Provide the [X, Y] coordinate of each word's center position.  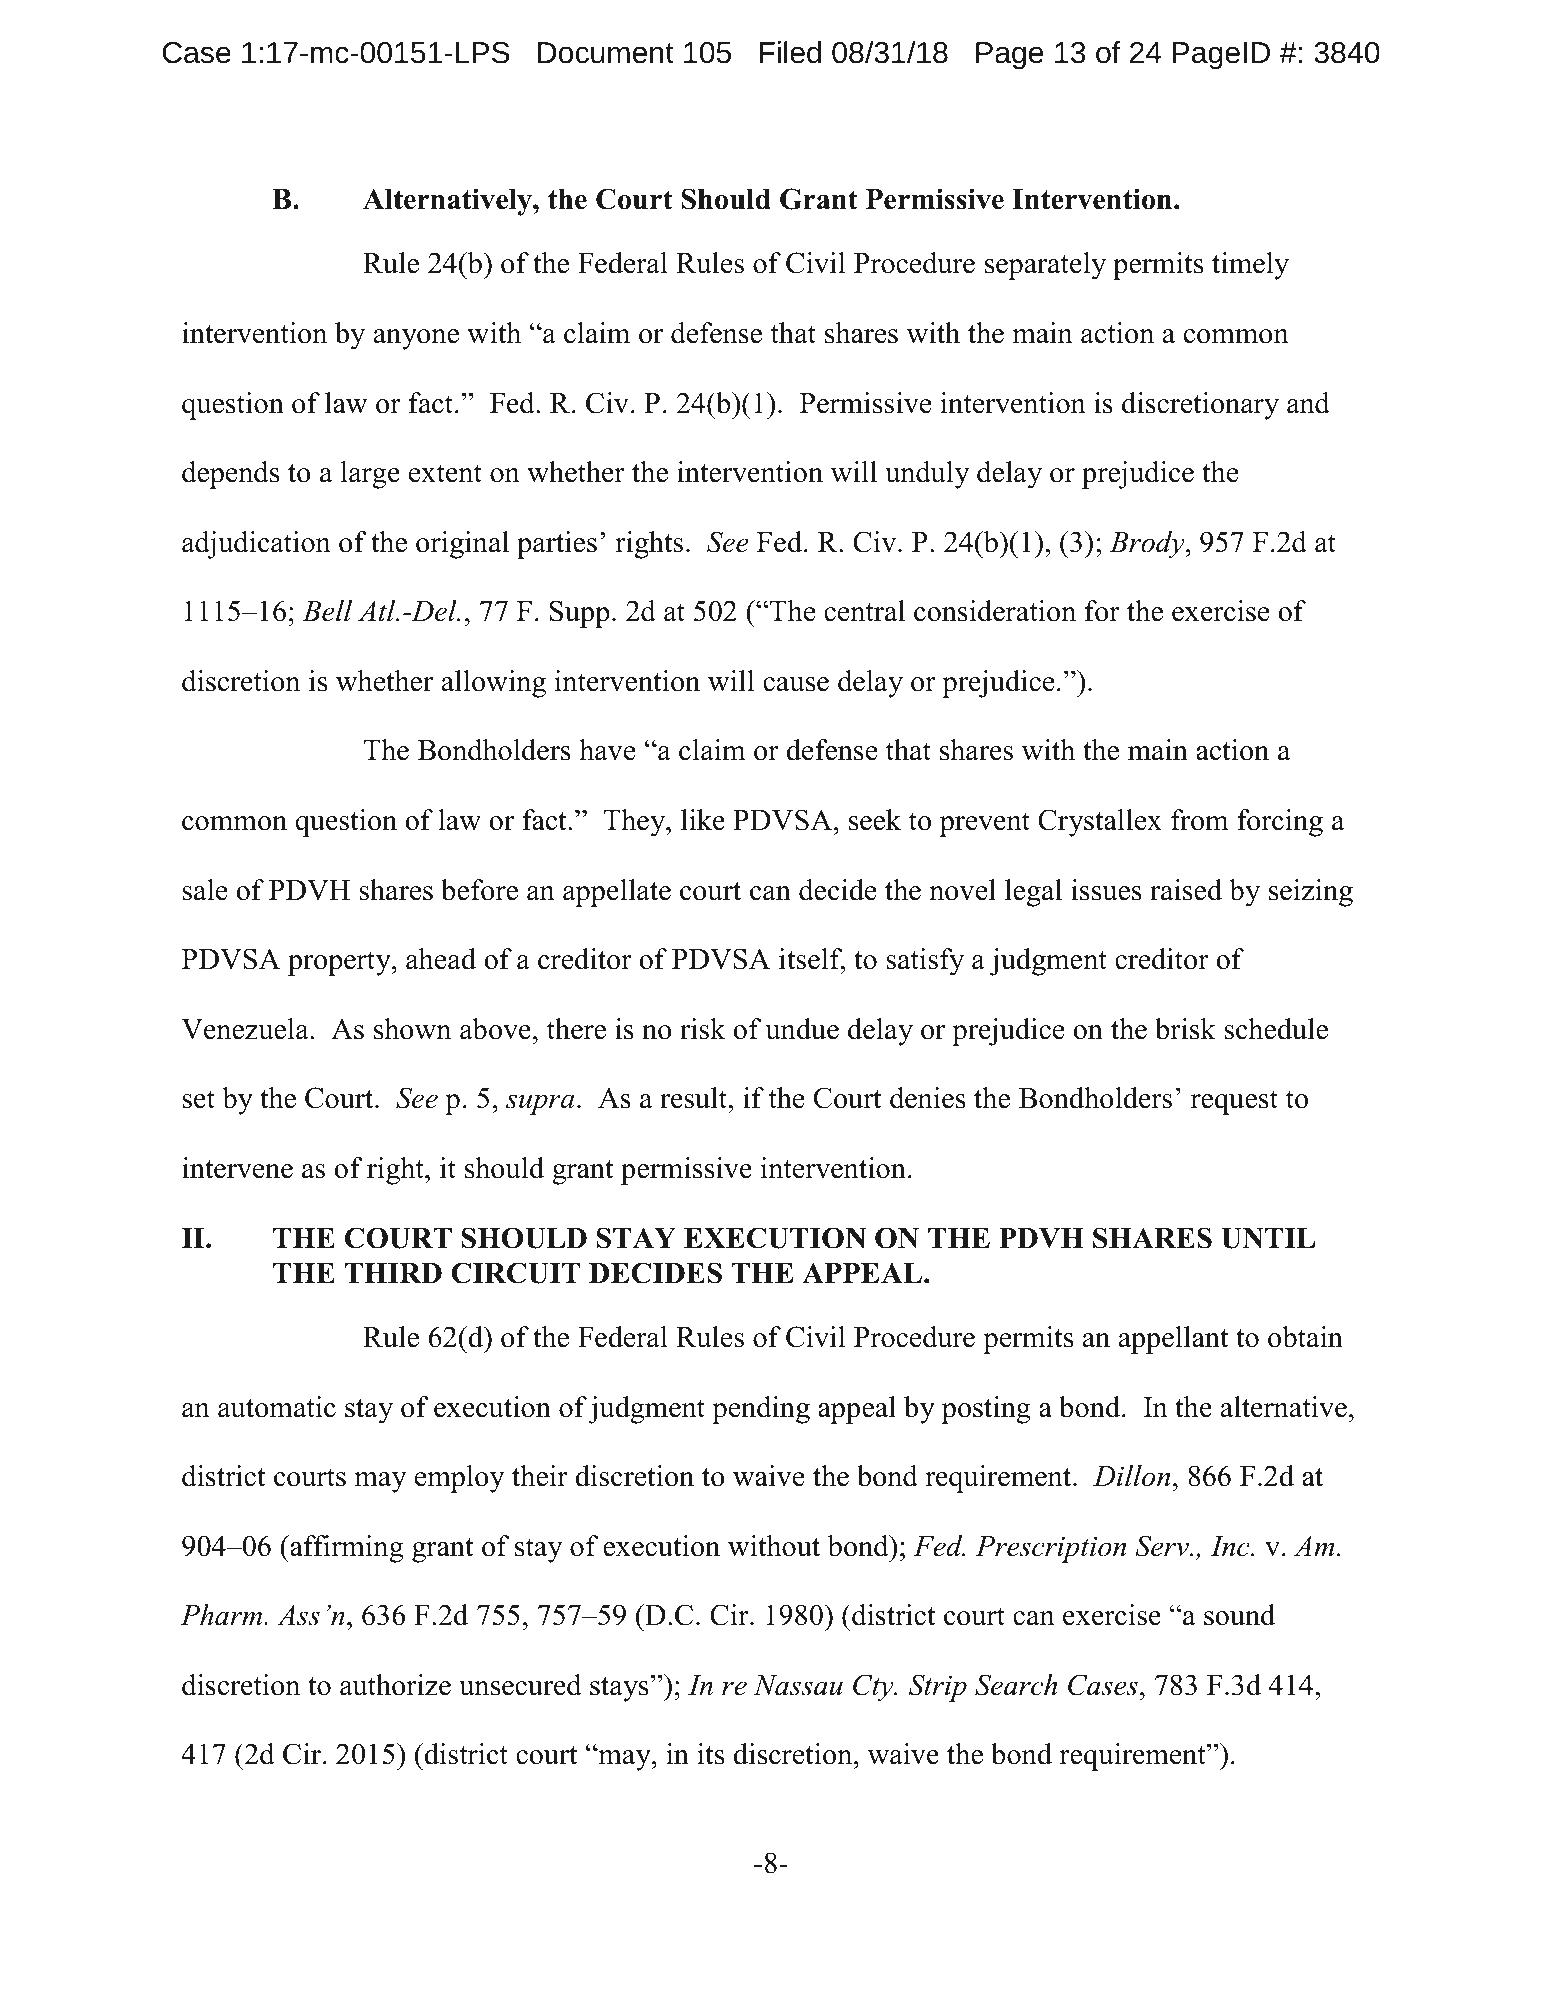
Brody [1148, 545]
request [1234, 1102]
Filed [790, 52]
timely [1250, 266]
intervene [237, 1168]
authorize [395, 1685]
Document [606, 53]
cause [796, 684]
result [695, 1098]
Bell [327, 611]
